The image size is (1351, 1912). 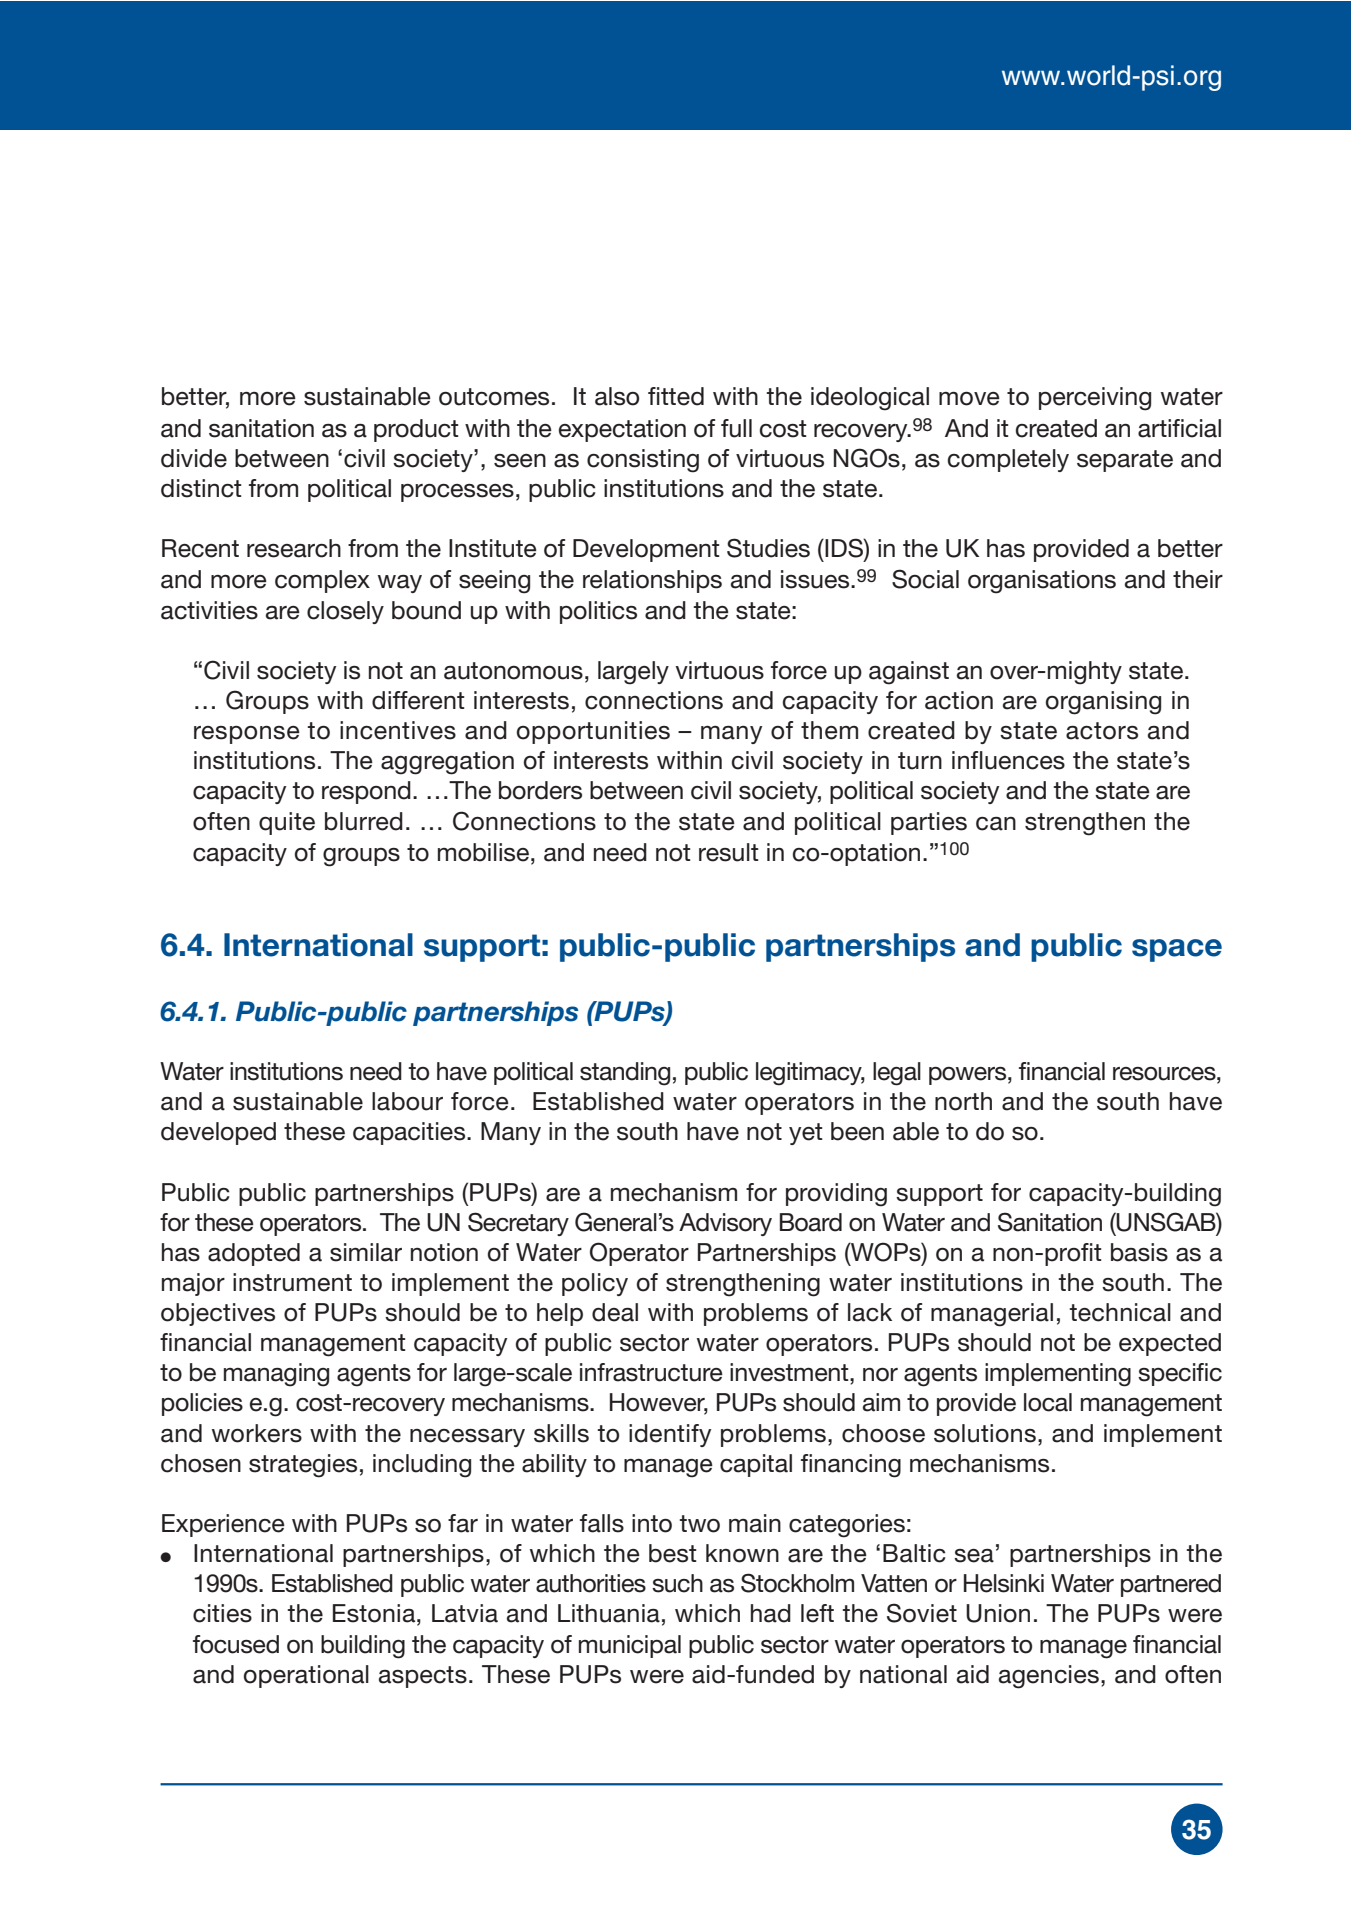 What do you see at coordinates (306, 1676) in the screenshot?
I see `operational` at bounding box center [306, 1676].
